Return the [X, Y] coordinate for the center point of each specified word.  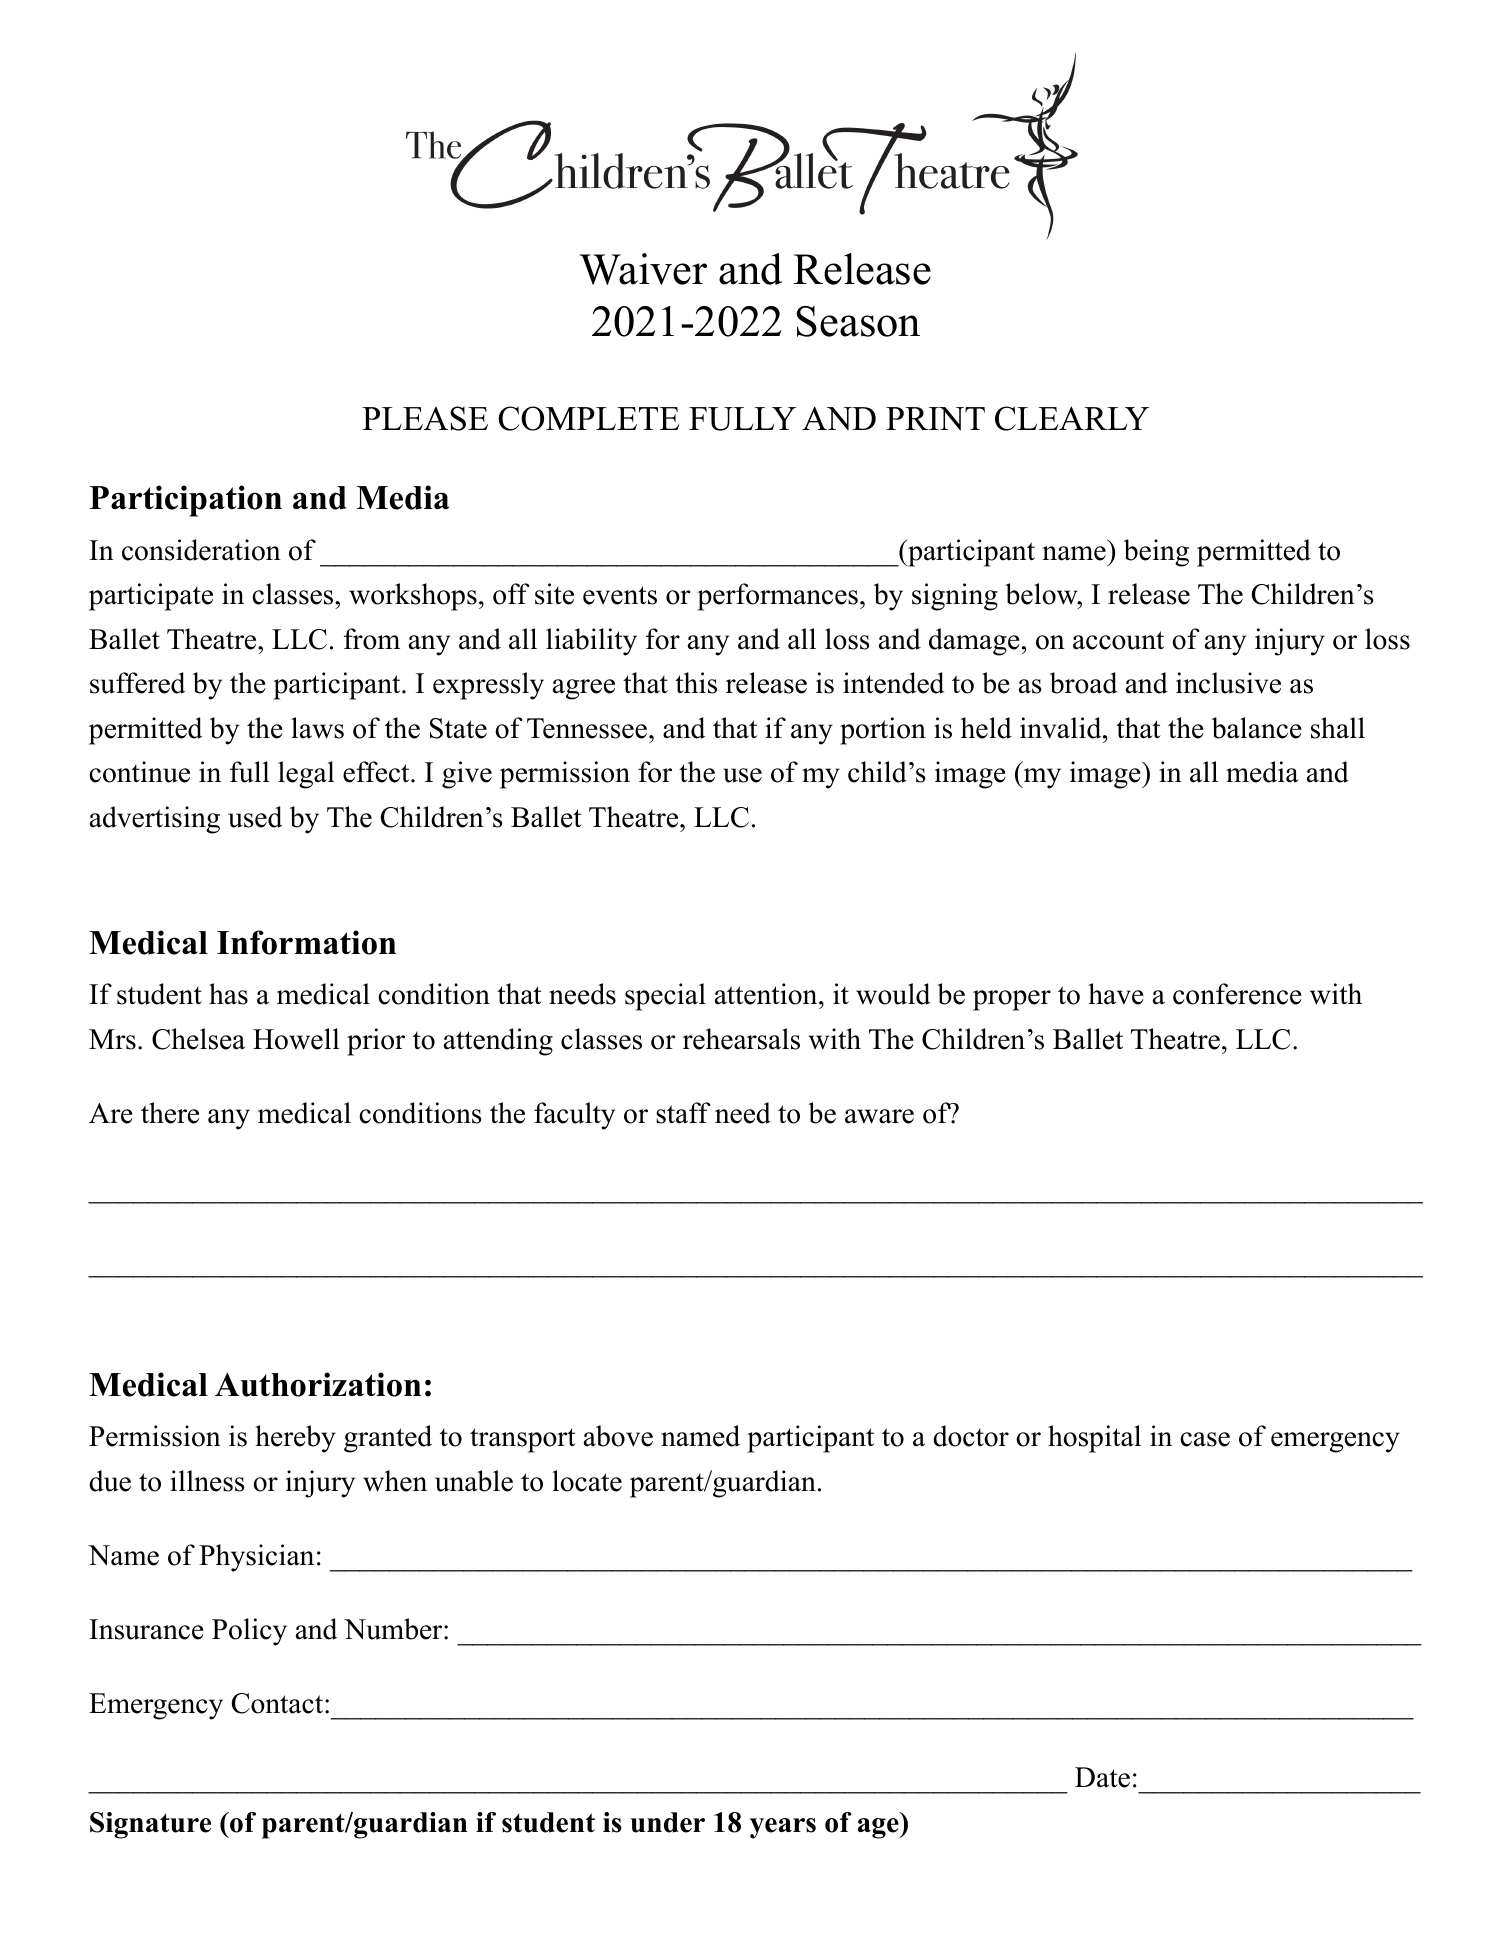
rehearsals [741, 1039]
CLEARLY [1072, 418]
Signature [150, 1825]
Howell [296, 1039]
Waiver [643, 269]
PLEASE [425, 418]
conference [1237, 994]
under [668, 1822]
